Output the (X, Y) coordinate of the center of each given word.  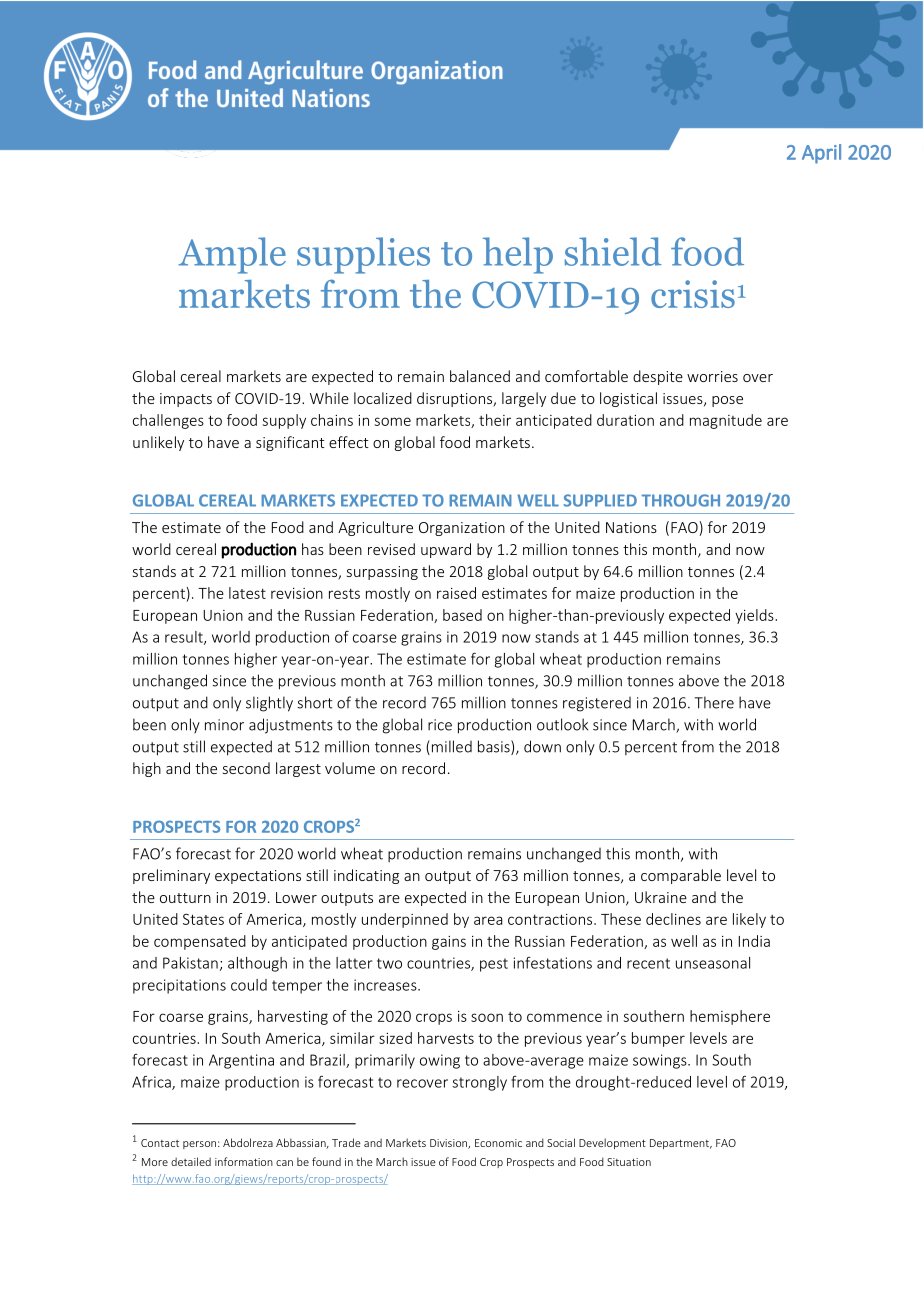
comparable (681, 876)
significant (290, 443)
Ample (232, 255)
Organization (462, 529)
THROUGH (681, 500)
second (246, 768)
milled (452, 746)
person (199, 1145)
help (518, 255)
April (821, 154)
